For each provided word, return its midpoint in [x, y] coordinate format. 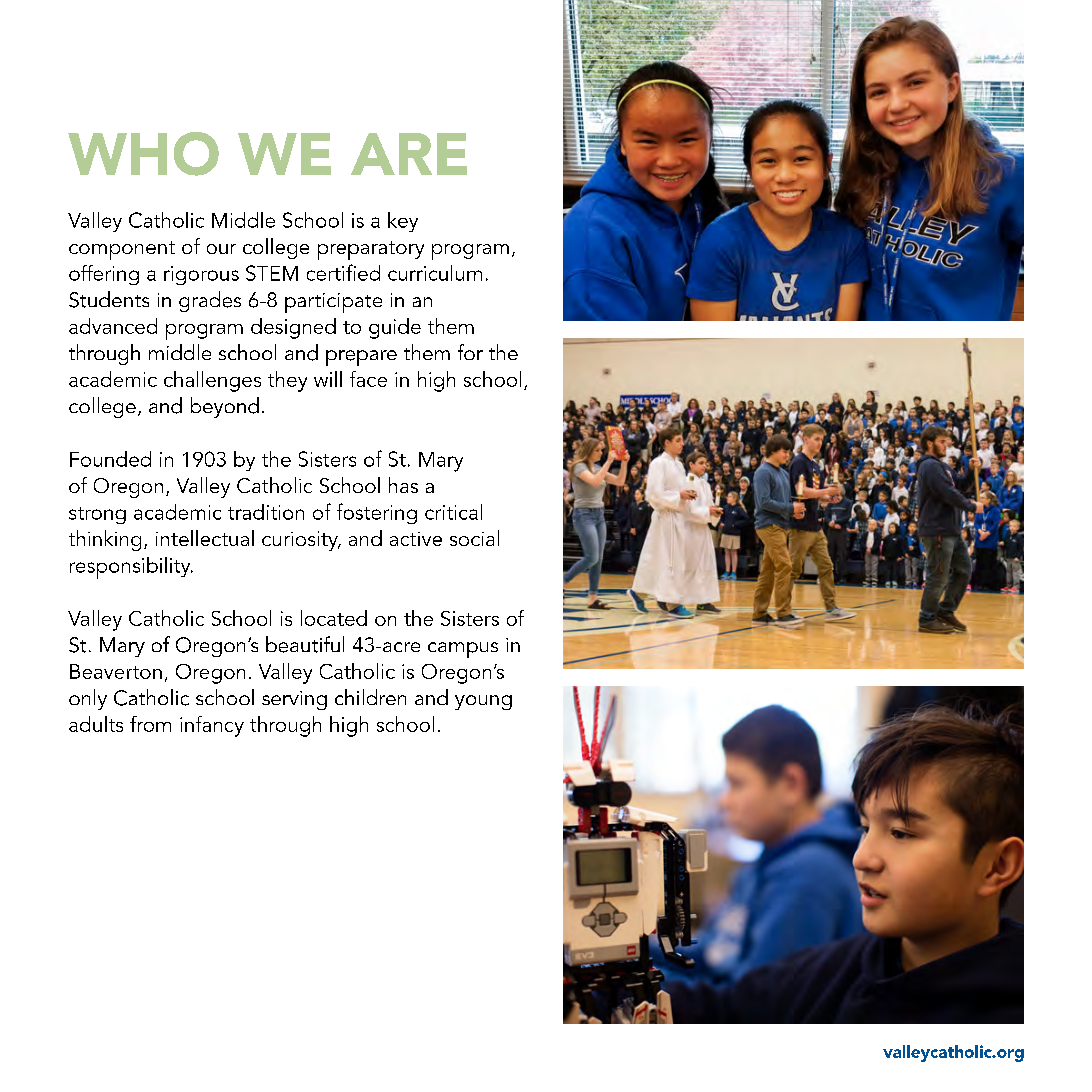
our [221, 249]
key [403, 222]
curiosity [301, 541]
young [483, 702]
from [150, 724]
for [470, 352]
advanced [113, 326]
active [416, 539]
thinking [105, 540]
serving [294, 700]
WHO [143, 154]
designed [293, 328]
